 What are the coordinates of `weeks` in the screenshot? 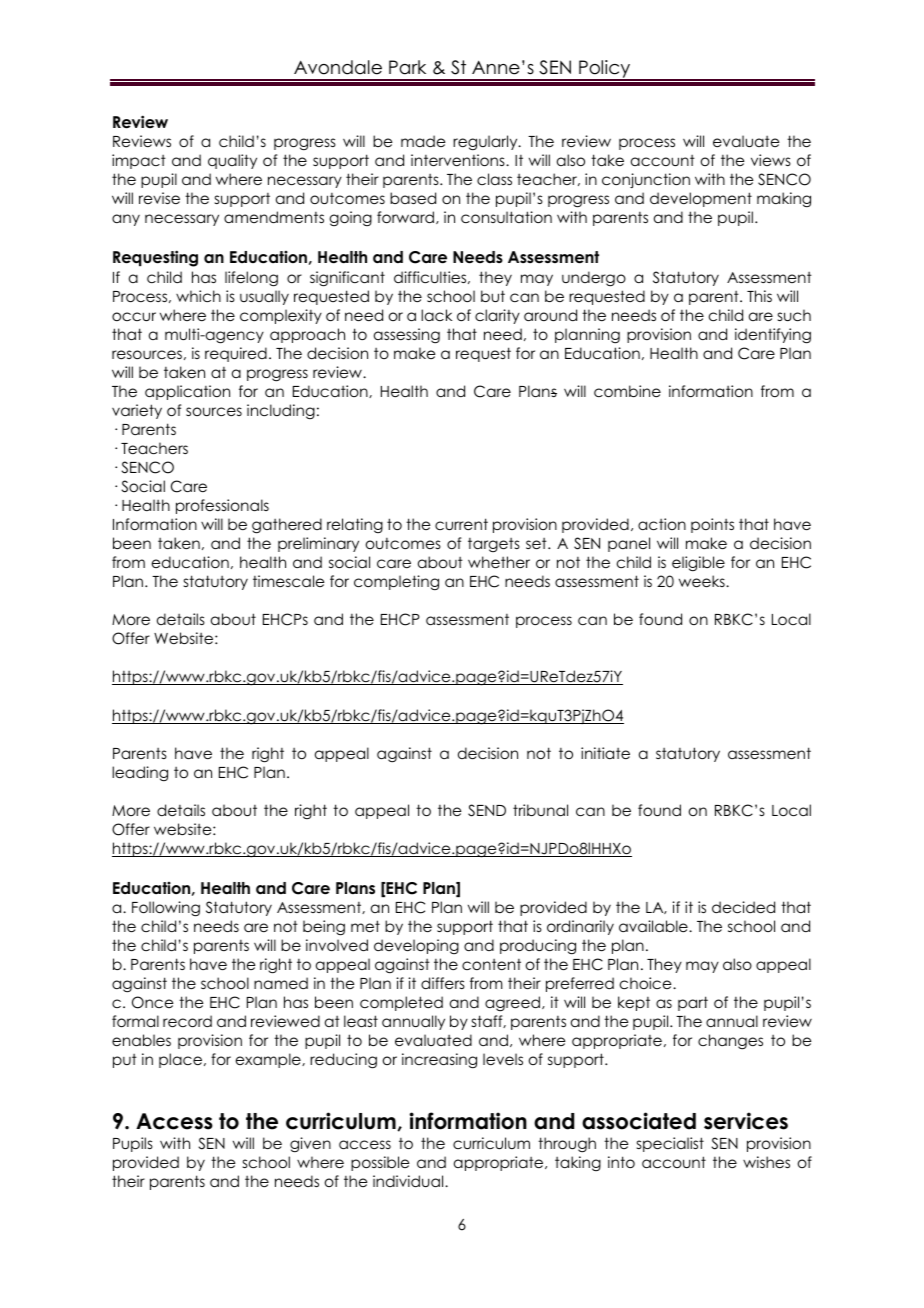 It's located at (703, 581).
